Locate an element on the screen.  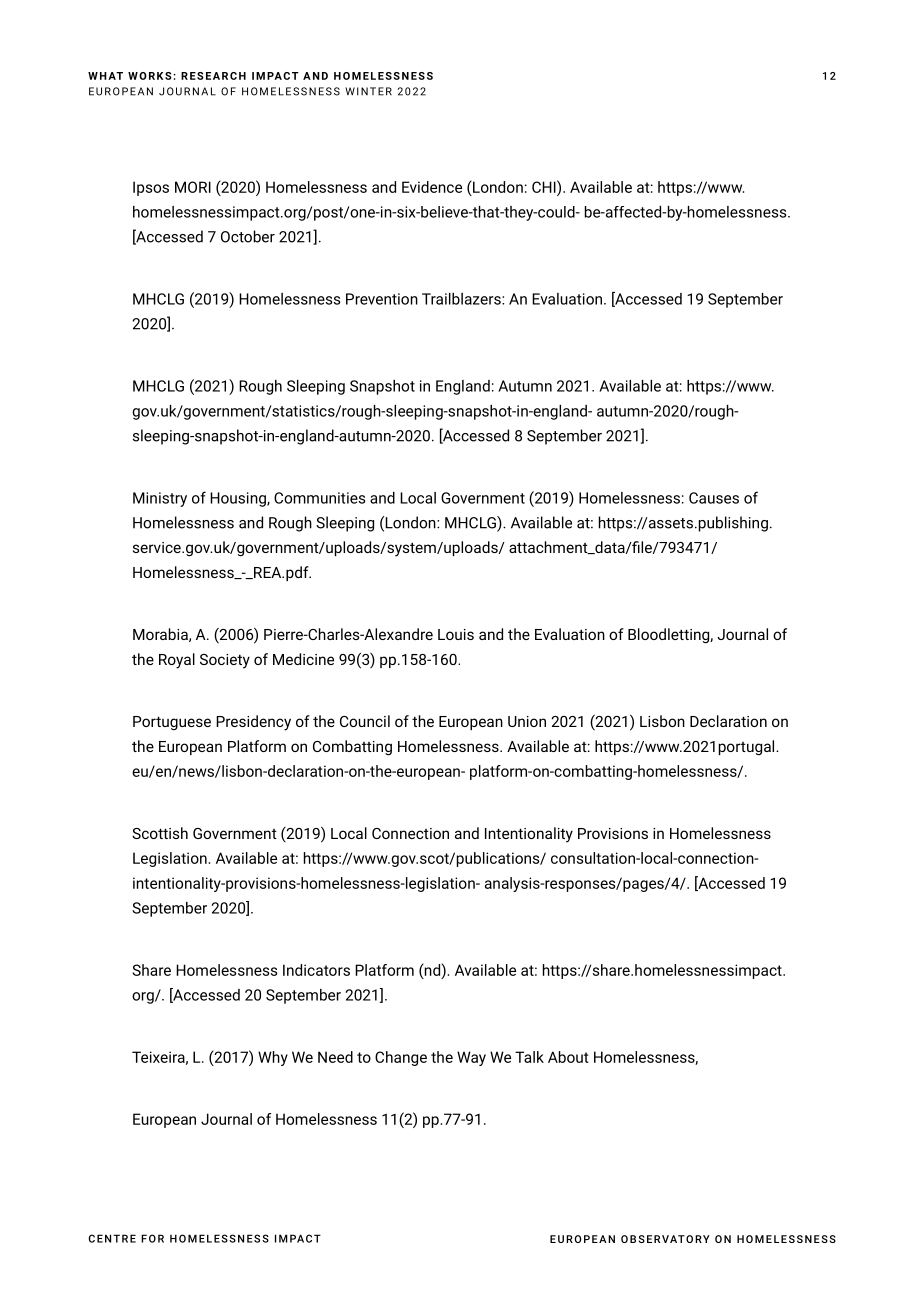
Communities is located at coordinates (319, 498).
